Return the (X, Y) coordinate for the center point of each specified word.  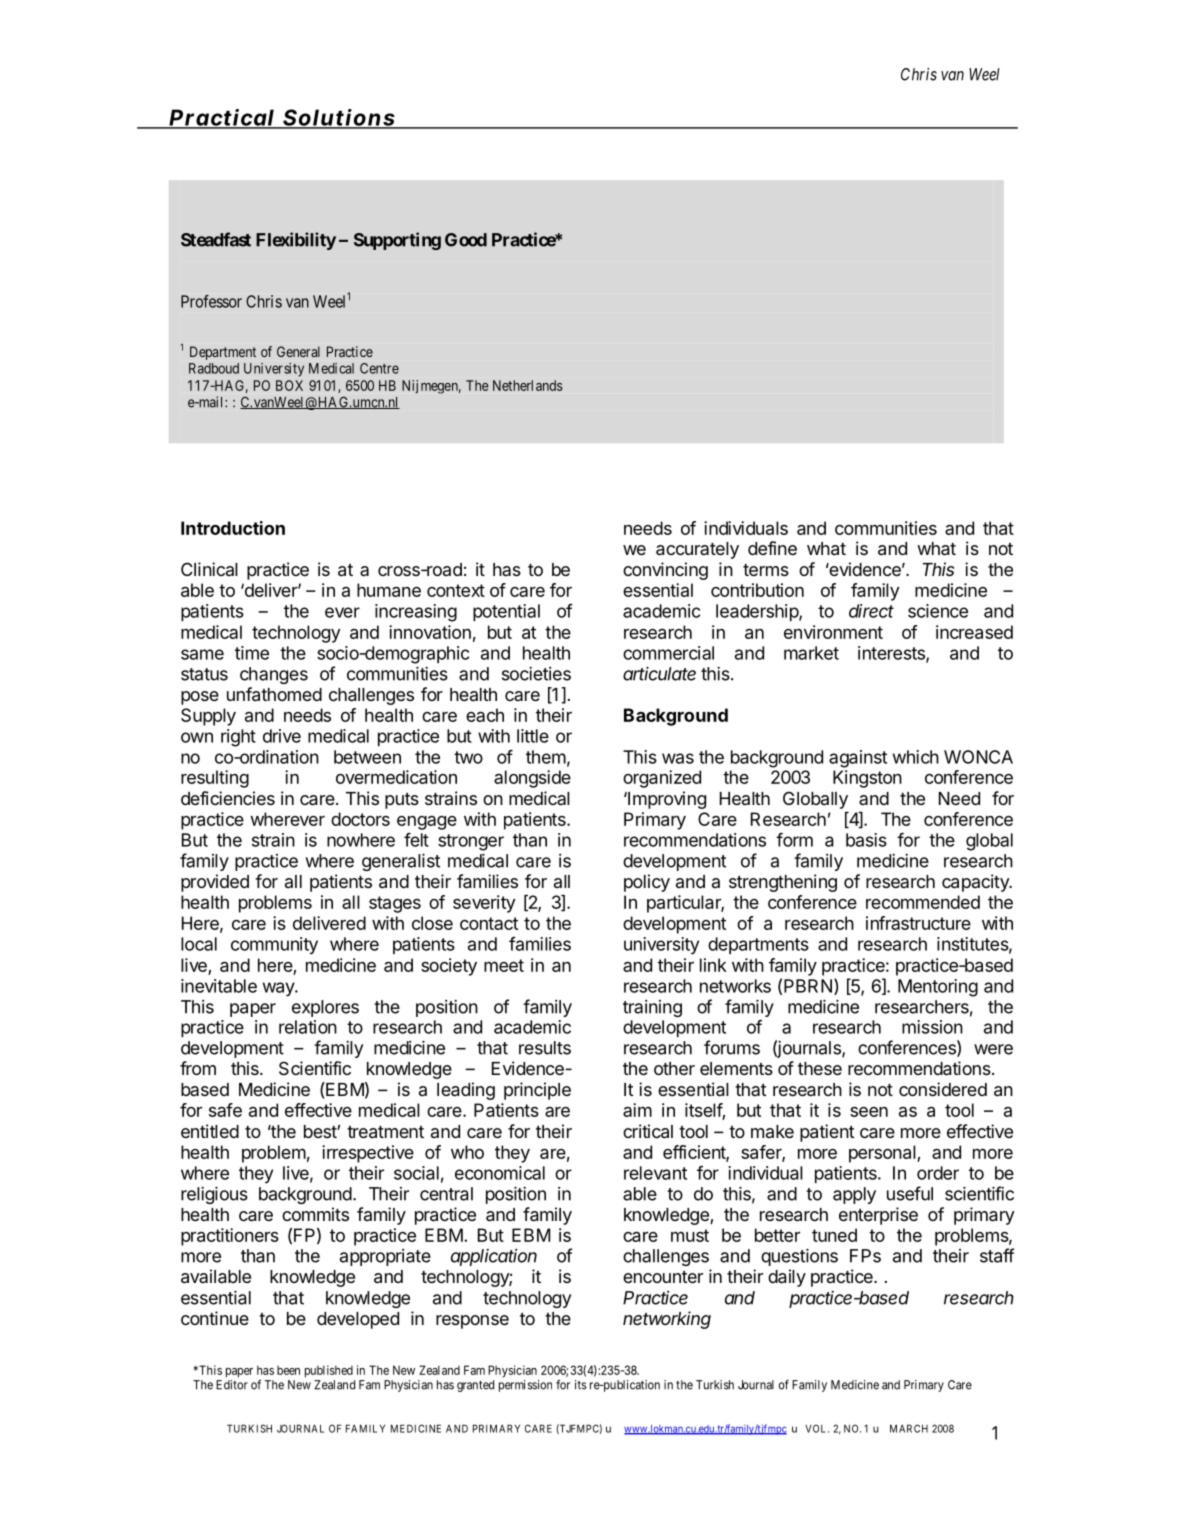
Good (466, 240)
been (288, 1370)
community (274, 946)
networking (667, 1320)
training (652, 1008)
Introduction (233, 528)
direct (871, 611)
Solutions (338, 118)
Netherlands (528, 385)
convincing (665, 571)
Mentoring (938, 988)
